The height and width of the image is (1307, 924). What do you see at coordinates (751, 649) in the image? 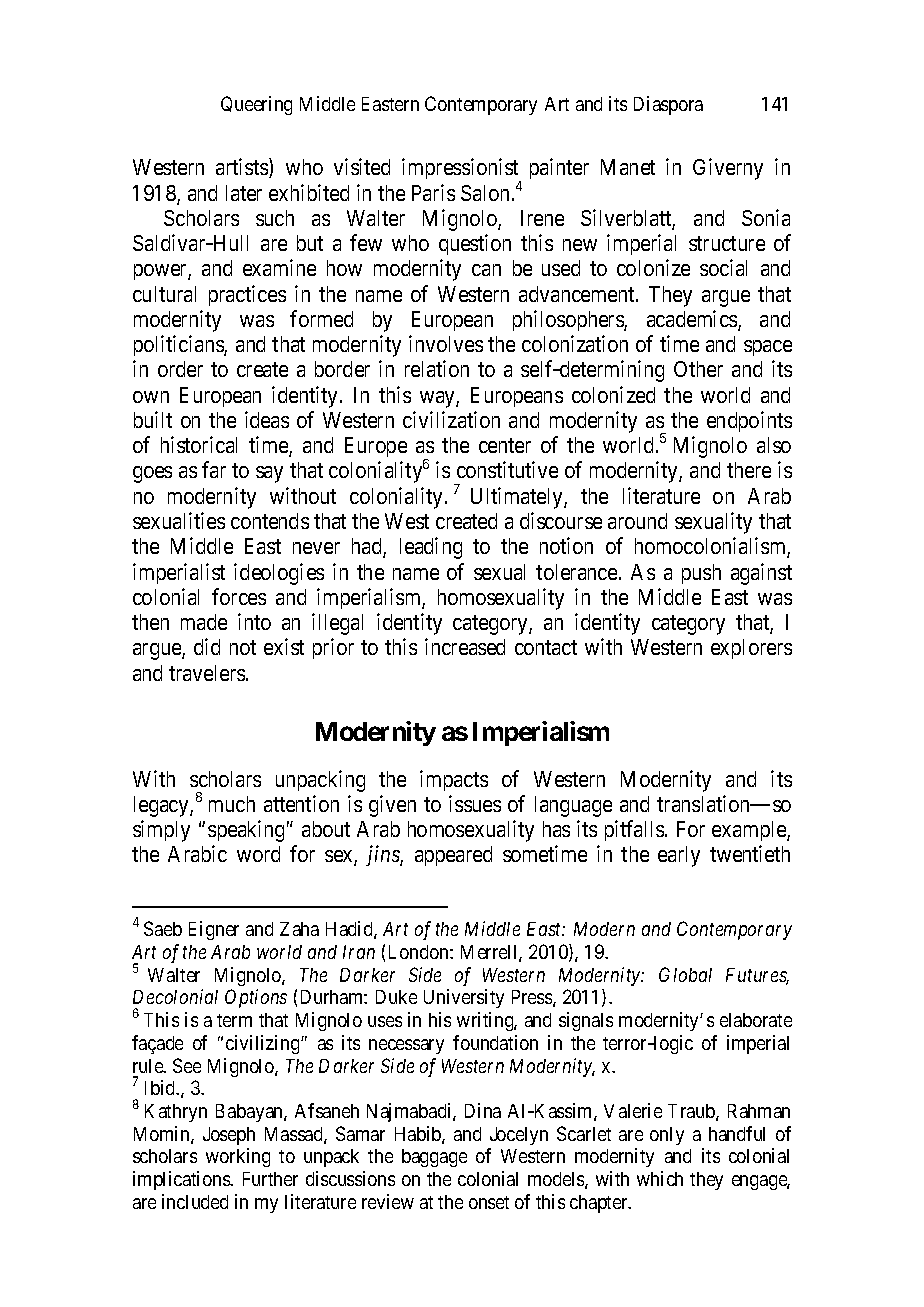
I see `explorers` at bounding box center [751, 649].
